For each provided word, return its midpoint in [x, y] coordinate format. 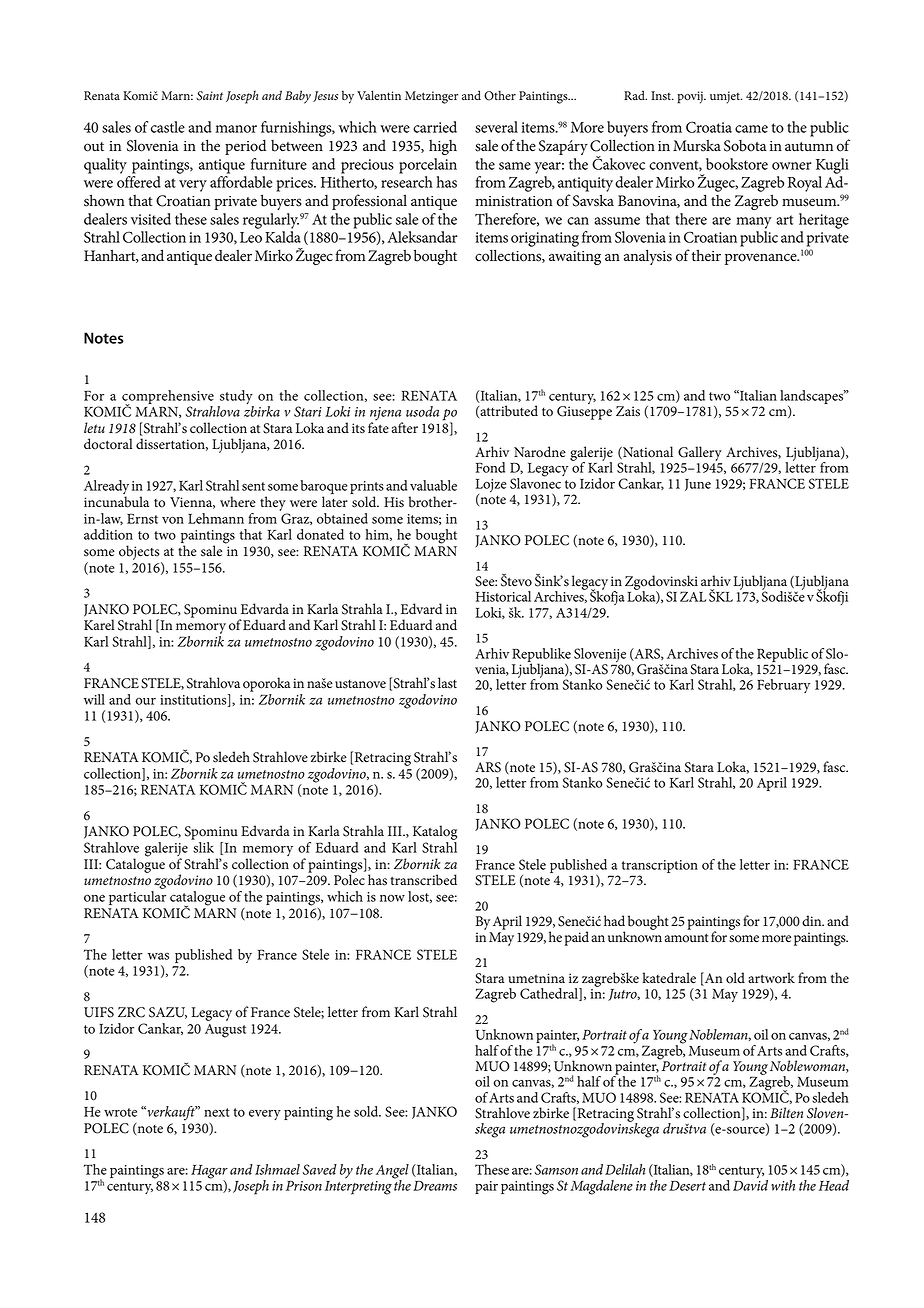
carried [435, 127]
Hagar [209, 1173]
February [783, 686]
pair [486, 1187]
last [447, 683]
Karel [99, 625]
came [751, 129]
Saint [209, 96]
